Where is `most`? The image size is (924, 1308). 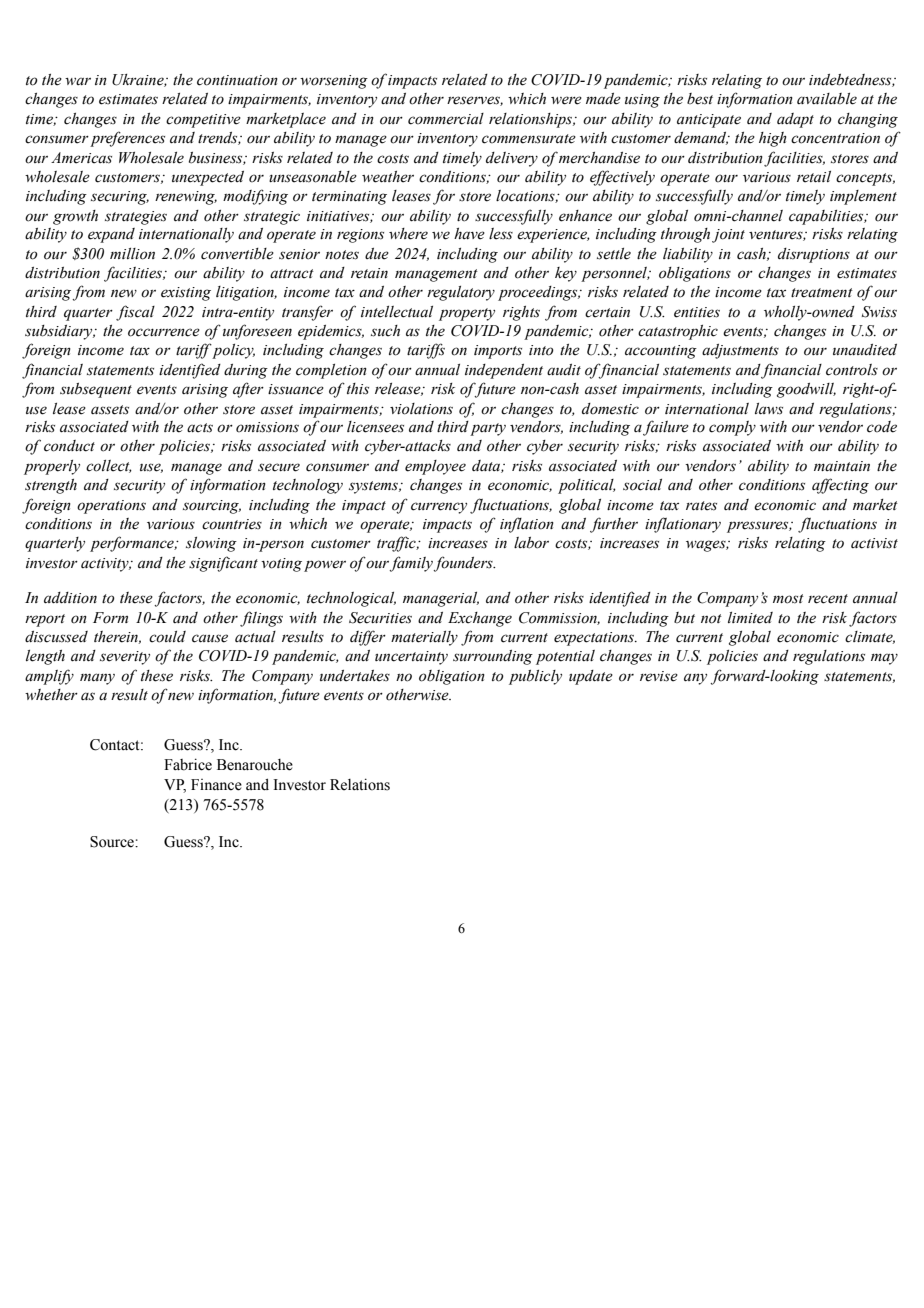 most is located at coordinates (788, 599).
